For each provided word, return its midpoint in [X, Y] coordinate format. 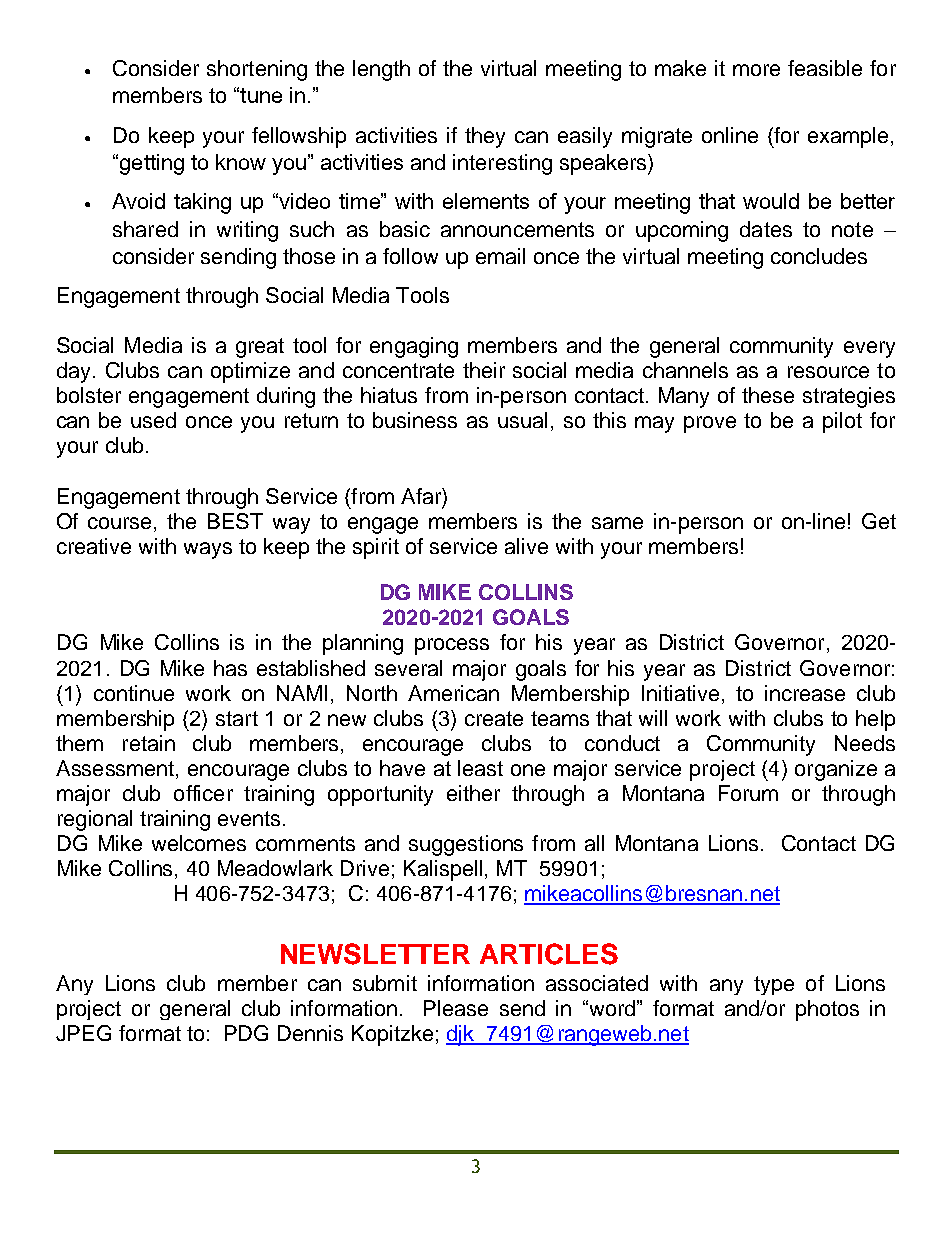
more [756, 70]
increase [805, 693]
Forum [748, 793]
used [153, 420]
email [500, 256]
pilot [842, 422]
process [452, 646]
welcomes [199, 843]
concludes [819, 256]
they [485, 137]
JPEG [83, 1033]
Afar [422, 496]
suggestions [466, 845]
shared [145, 229]
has [230, 668]
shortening [257, 70]
